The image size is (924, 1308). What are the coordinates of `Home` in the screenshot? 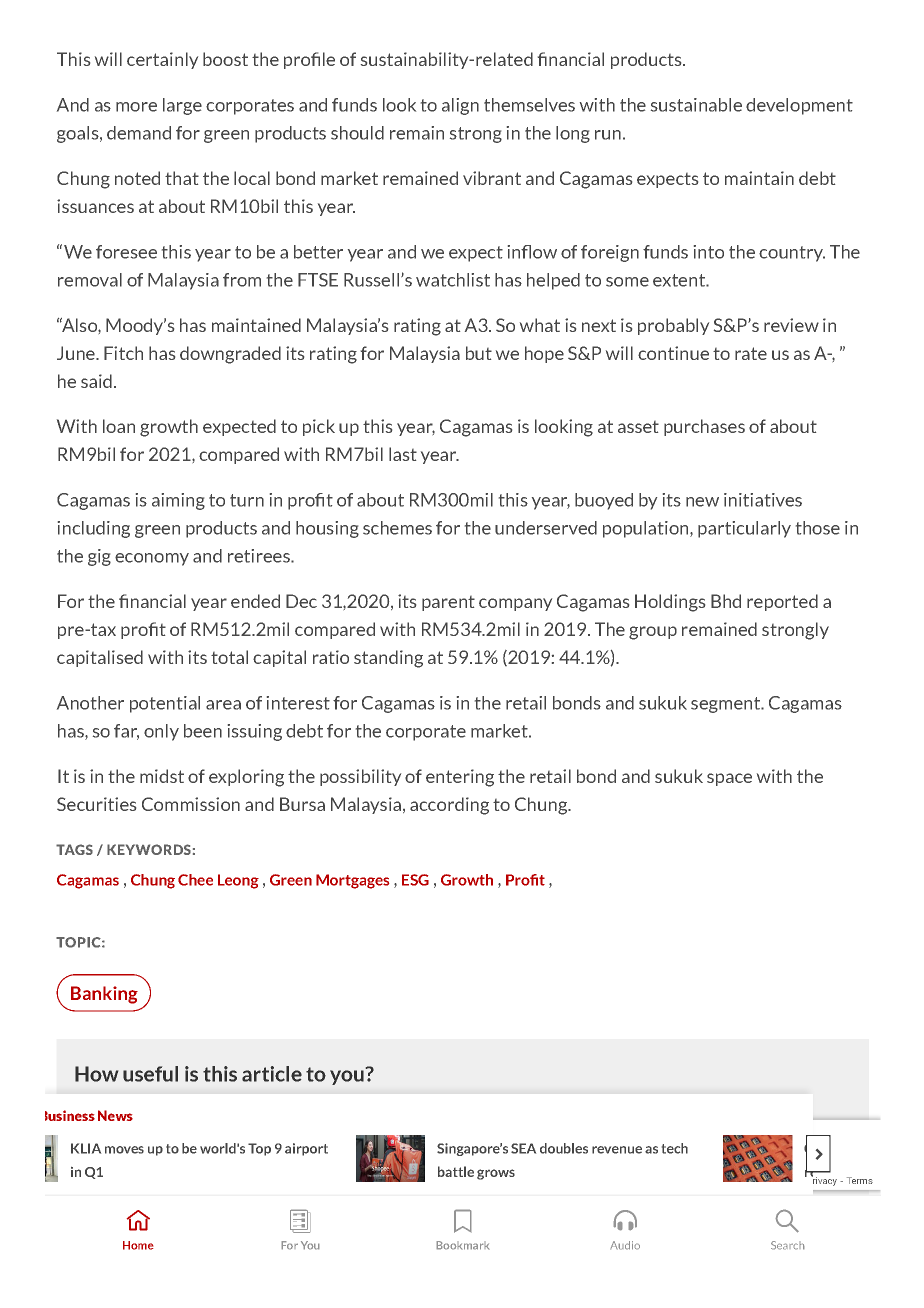 It's located at (138, 1245).
